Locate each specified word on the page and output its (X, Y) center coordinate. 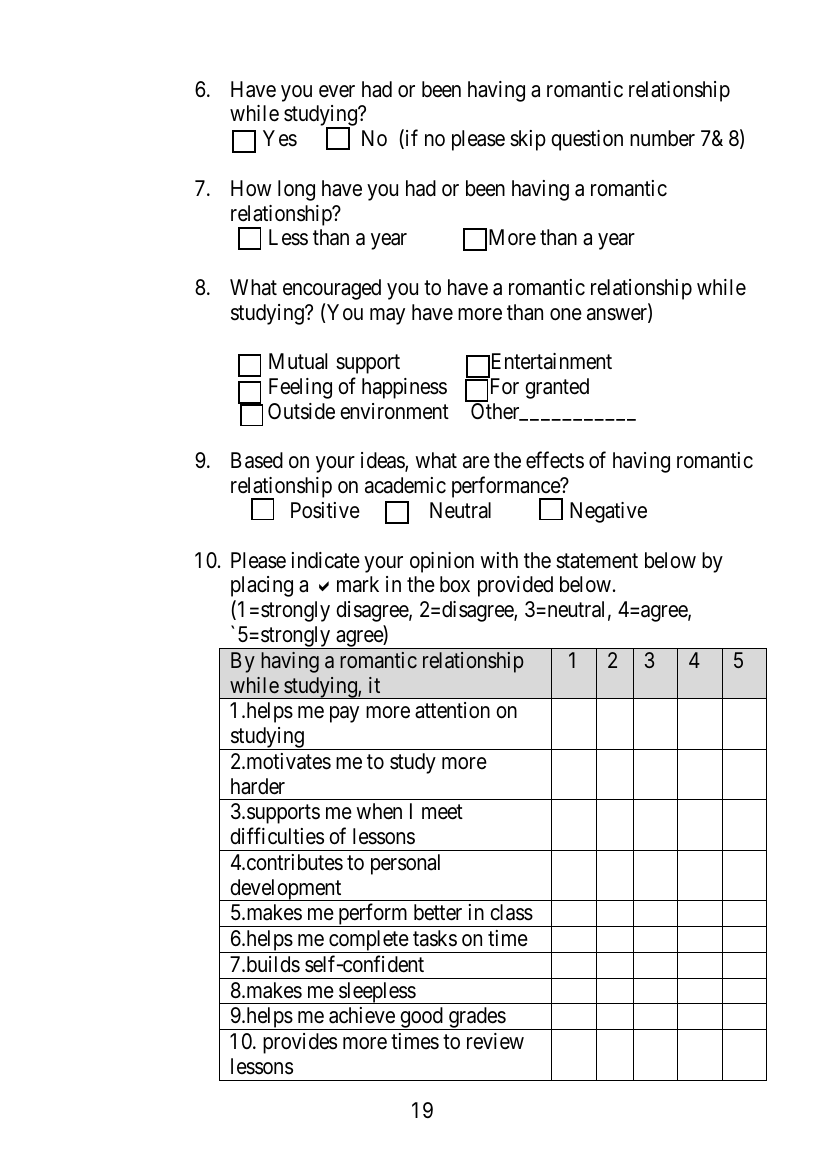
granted (557, 388)
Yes (280, 138)
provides (300, 1043)
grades (476, 1018)
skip (528, 140)
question (587, 140)
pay (344, 714)
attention (452, 710)
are (476, 463)
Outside (301, 411)
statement (597, 561)
